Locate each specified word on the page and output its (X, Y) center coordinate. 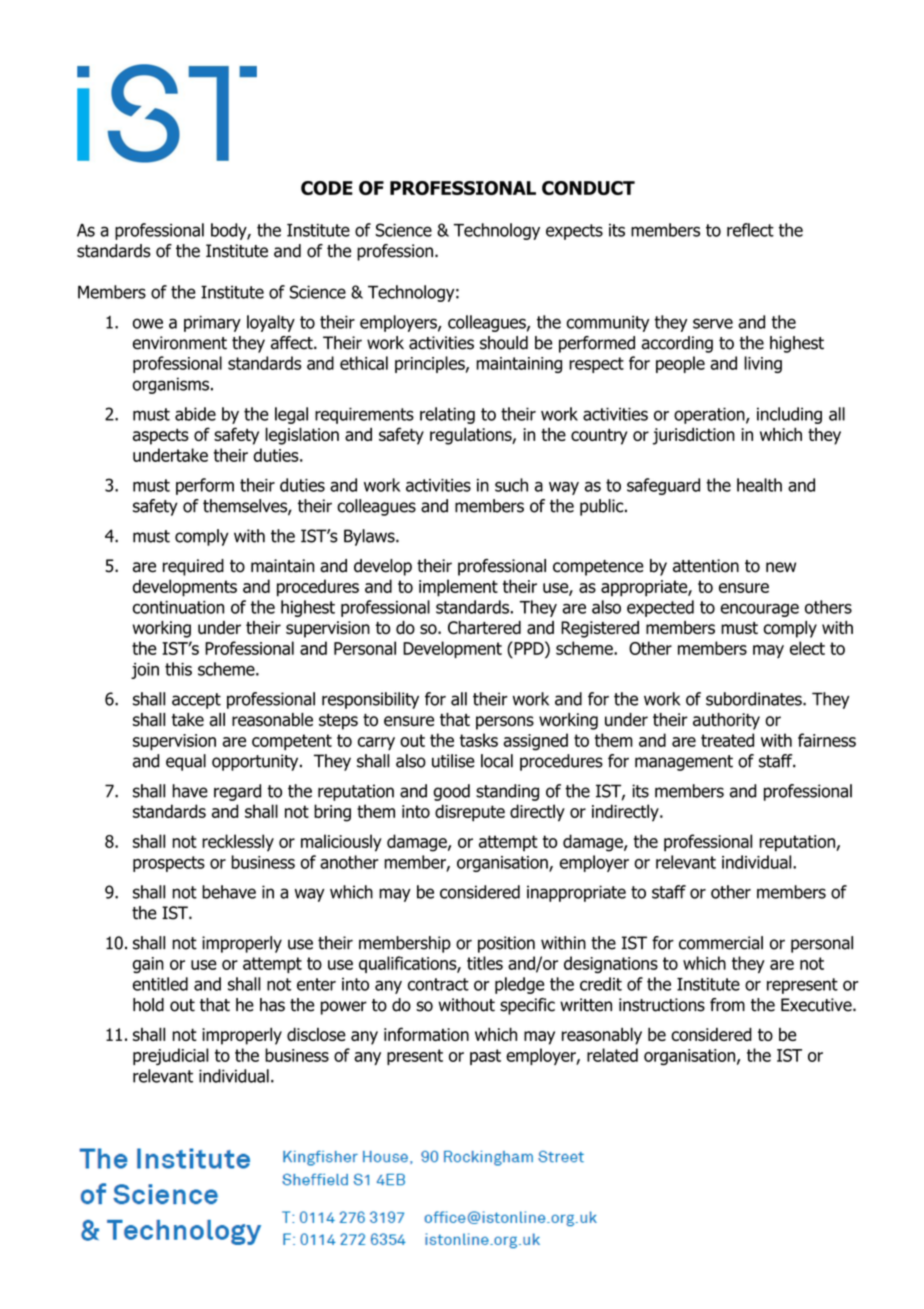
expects (574, 232)
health (759, 485)
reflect (750, 230)
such (511, 485)
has (272, 1005)
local (497, 761)
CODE (327, 188)
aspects (161, 436)
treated (727, 740)
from (727, 1005)
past (485, 1057)
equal (186, 762)
